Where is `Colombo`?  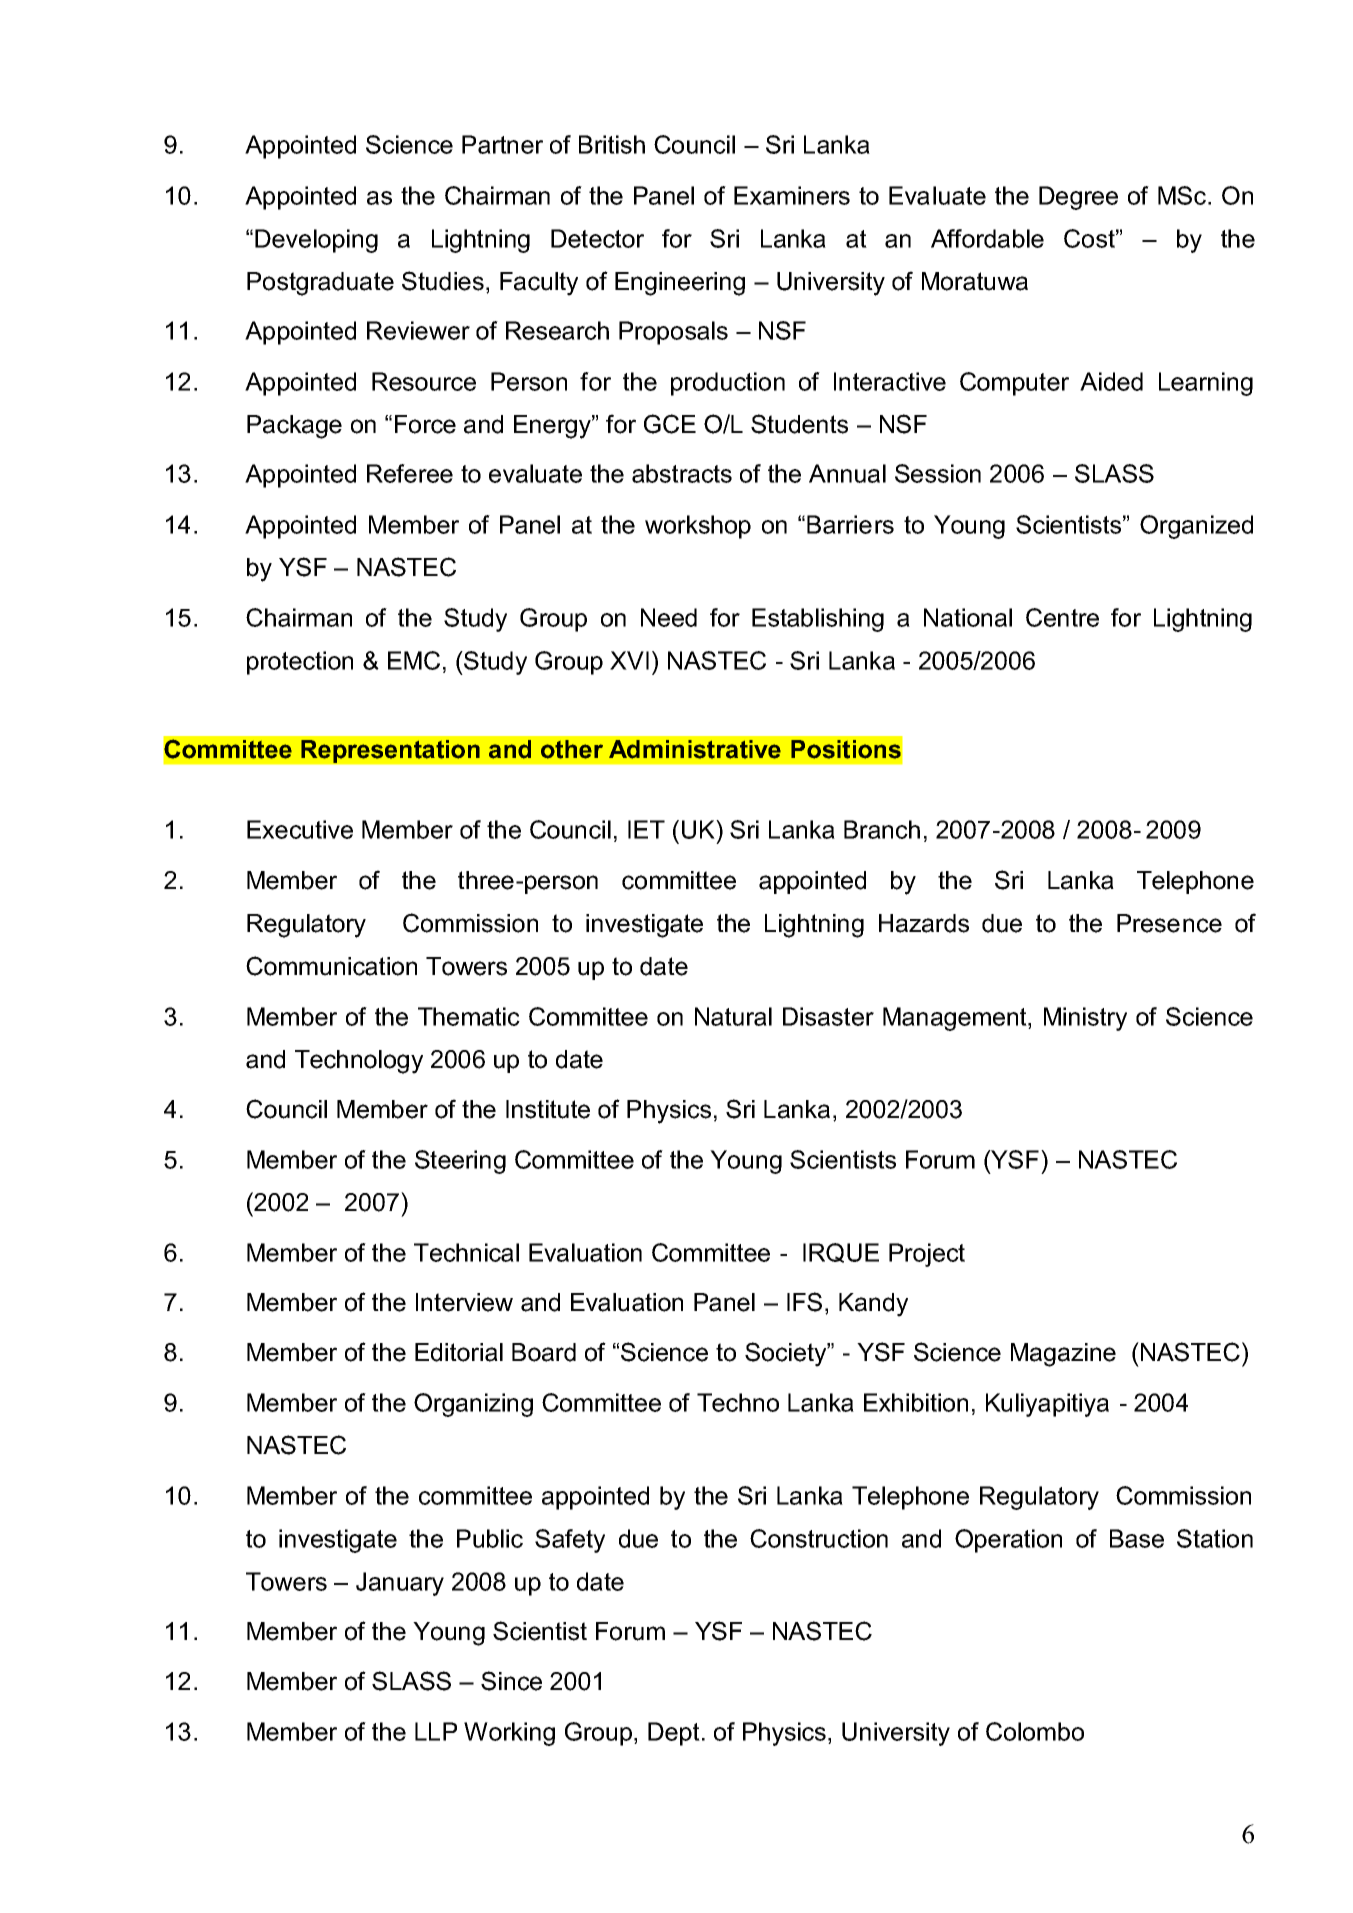
Colombo is located at coordinates (1035, 1731).
